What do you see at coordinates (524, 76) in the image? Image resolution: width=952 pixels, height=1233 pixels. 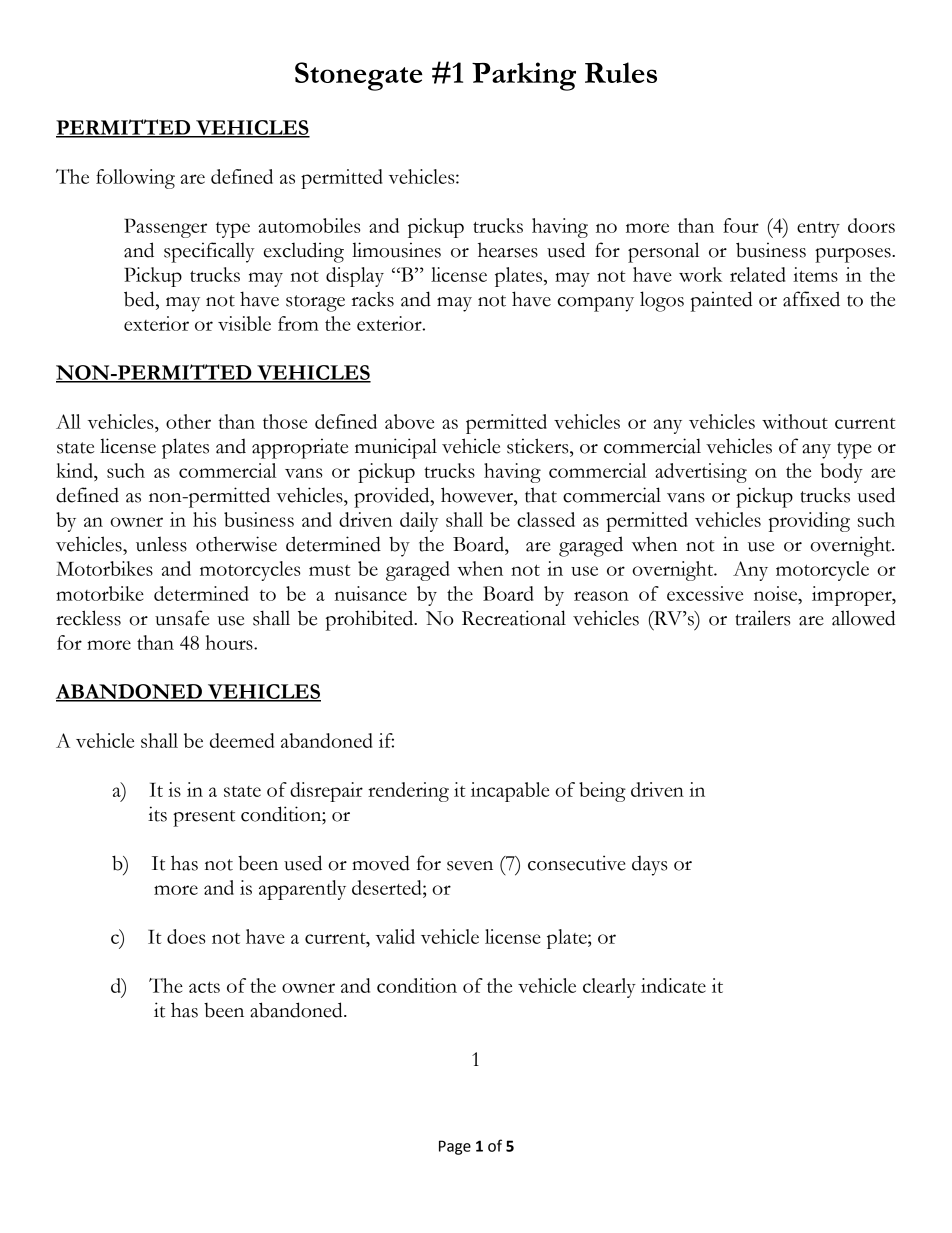 I see `Parking` at bounding box center [524, 76].
